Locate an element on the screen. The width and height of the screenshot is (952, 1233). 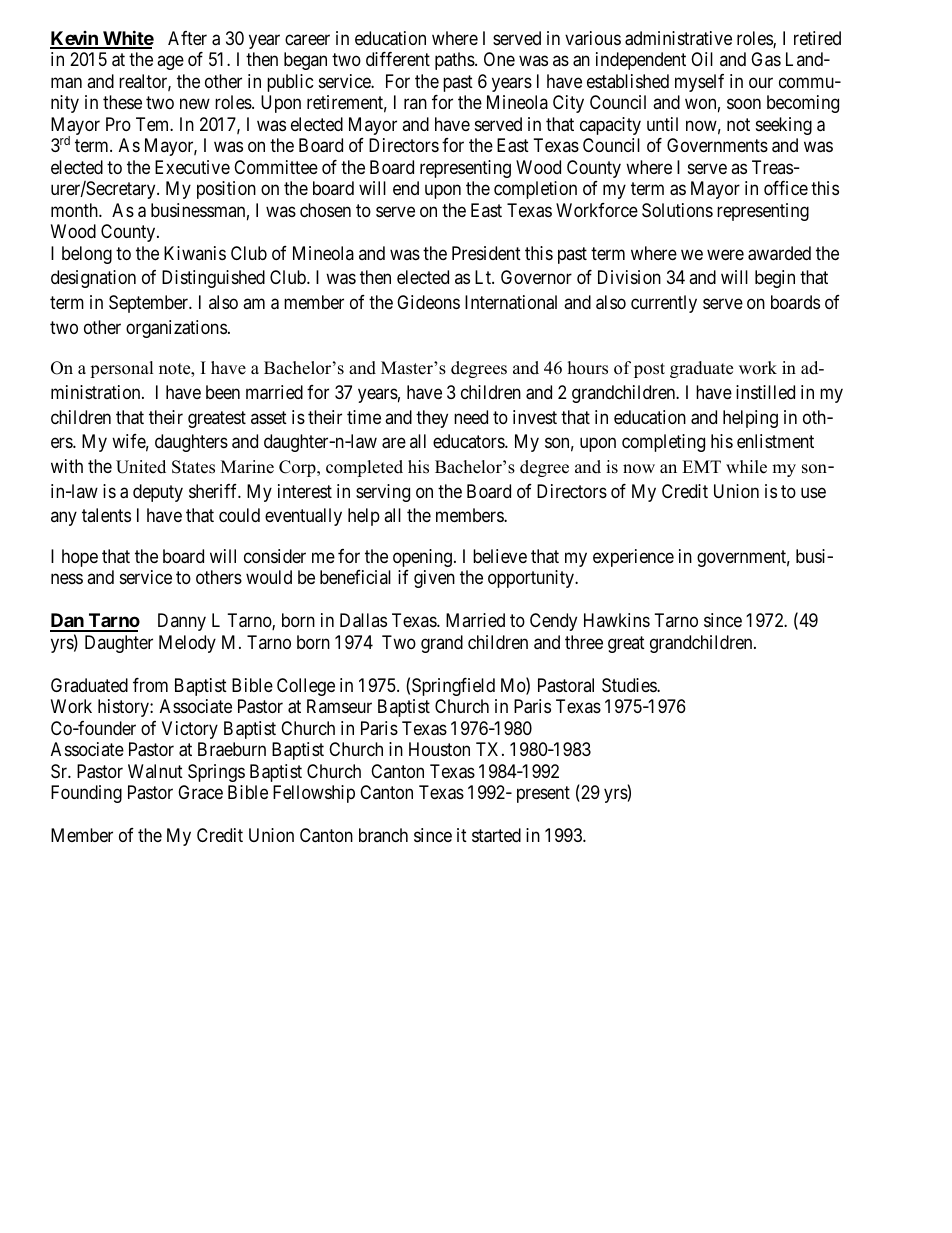
United is located at coordinates (141, 467).
